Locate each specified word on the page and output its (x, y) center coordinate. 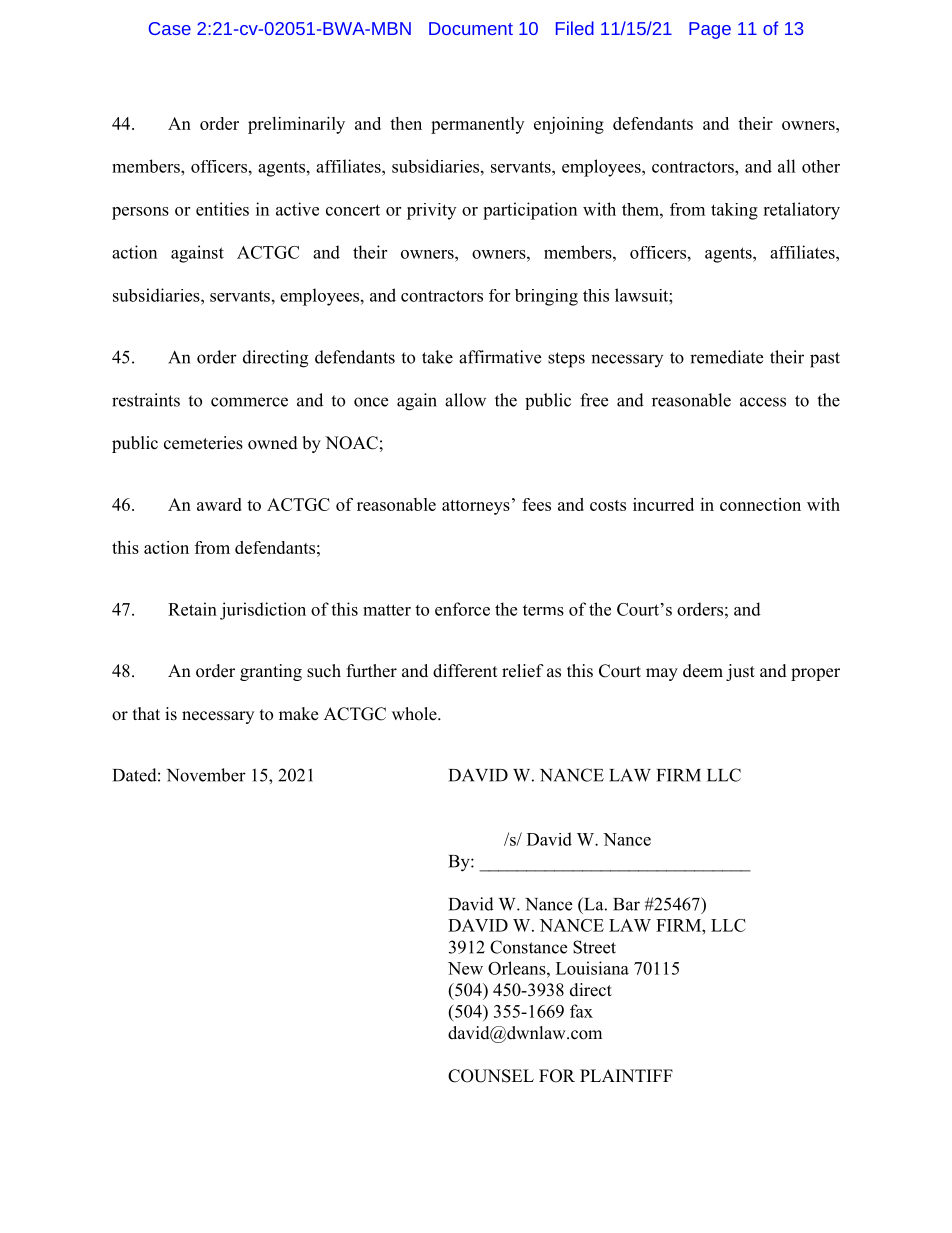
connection (760, 504)
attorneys (476, 507)
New (465, 968)
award (219, 504)
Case (170, 28)
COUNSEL (491, 1076)
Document (471, 28)
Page (710, 30)
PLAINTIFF (626, 1075)
